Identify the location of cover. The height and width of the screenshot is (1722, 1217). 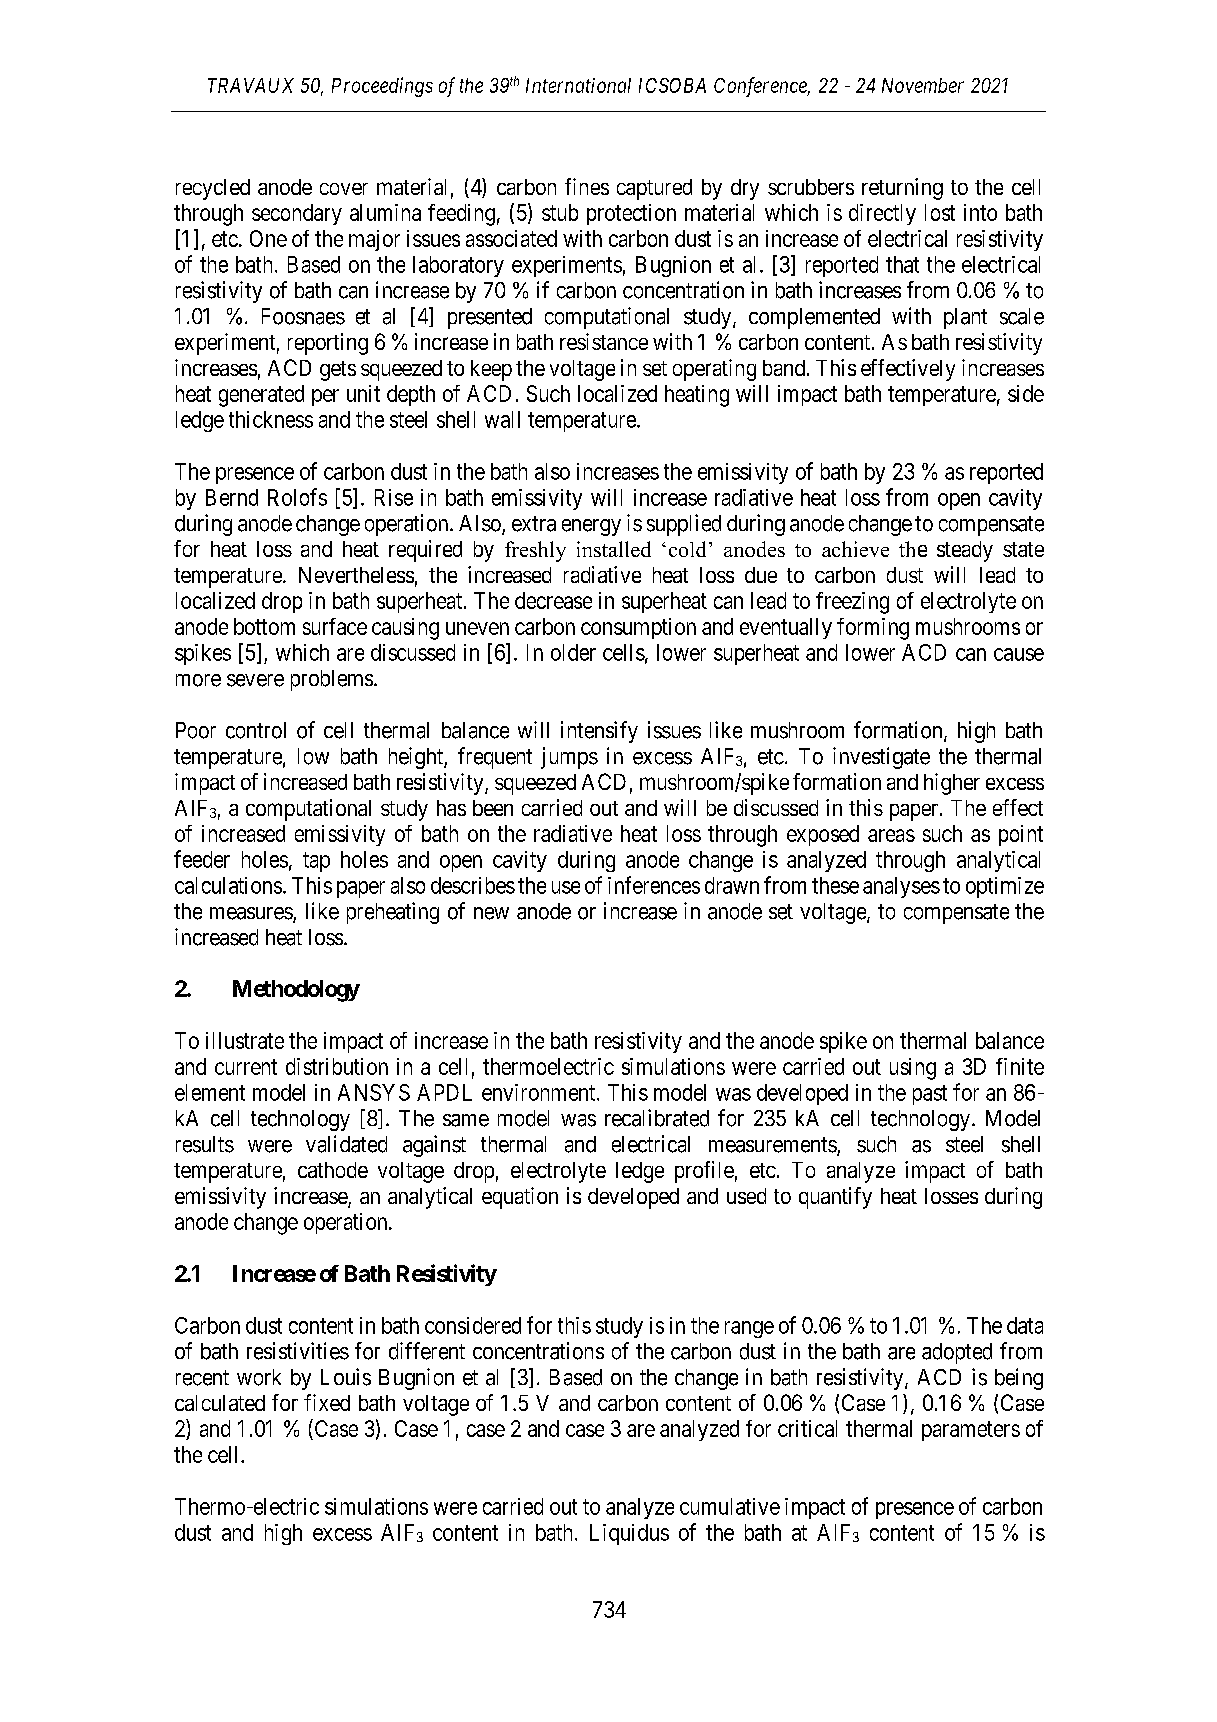
(344, 189).
